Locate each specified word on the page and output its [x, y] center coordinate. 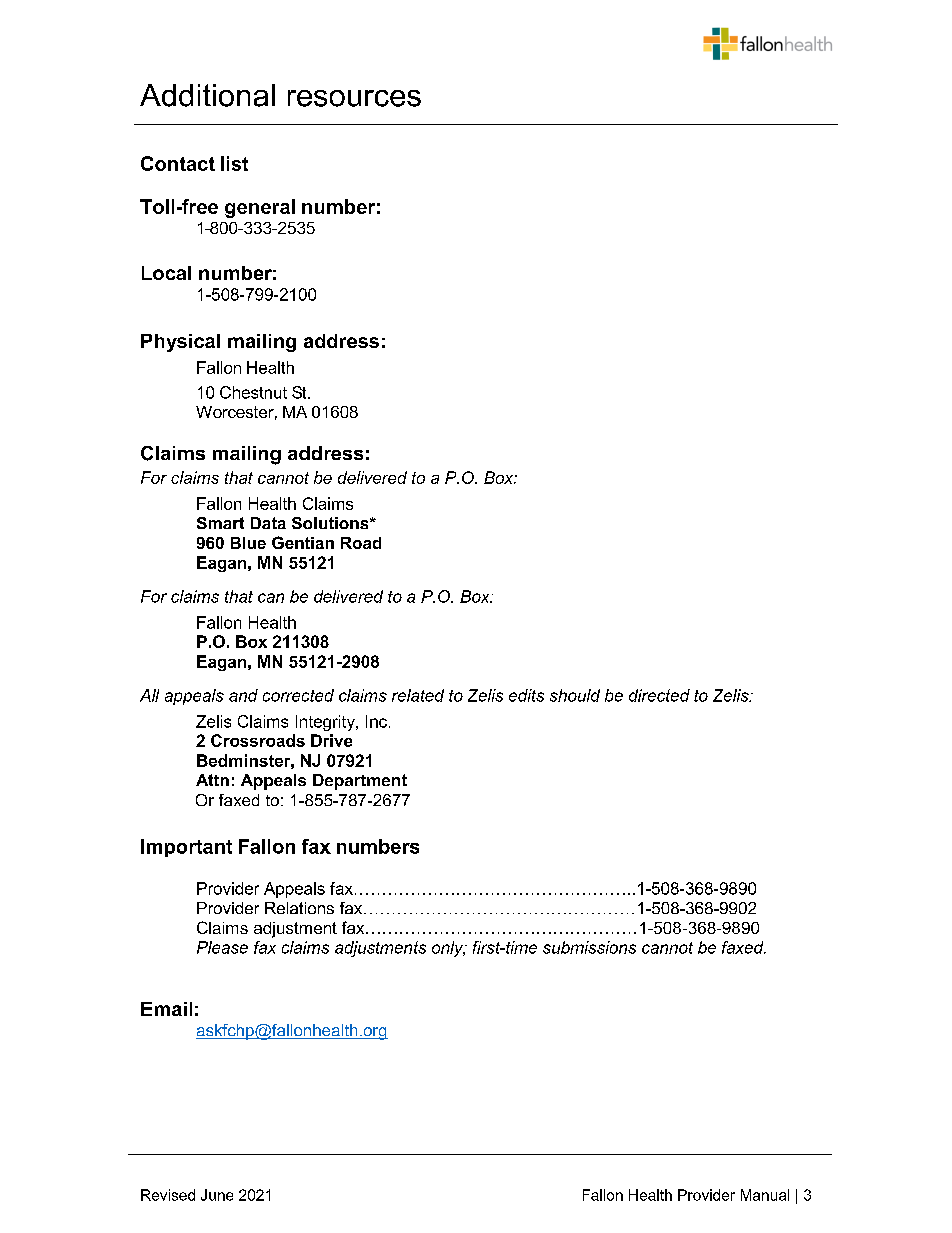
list [234, 163]
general [260, 208]
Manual [765, 1195]
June [217, 1195]
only [449, 949]
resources [354, 98]
